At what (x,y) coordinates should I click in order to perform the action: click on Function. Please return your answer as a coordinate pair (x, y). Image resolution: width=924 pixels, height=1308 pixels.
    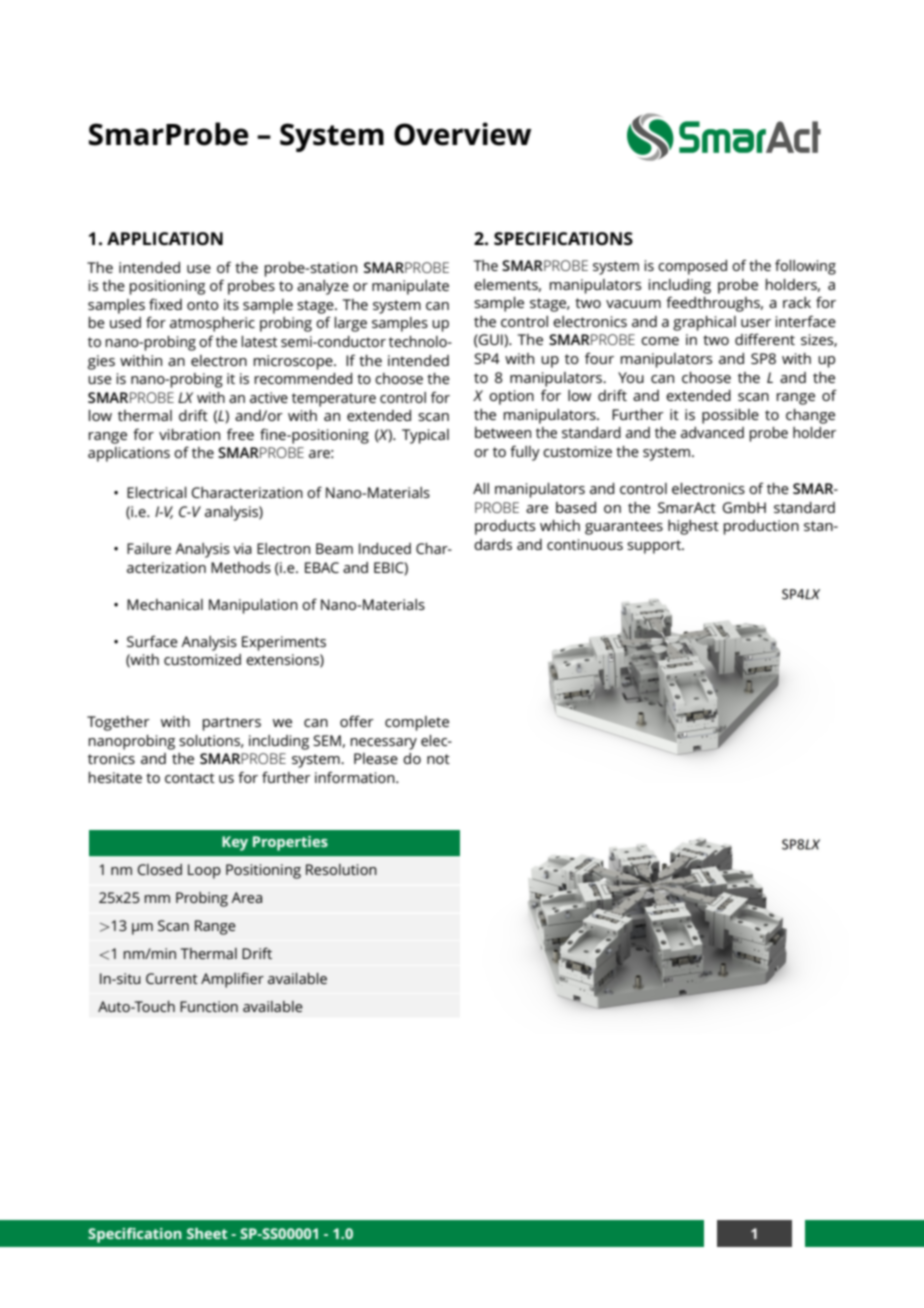
    Looking at the image, I should click on (209, 1006).
